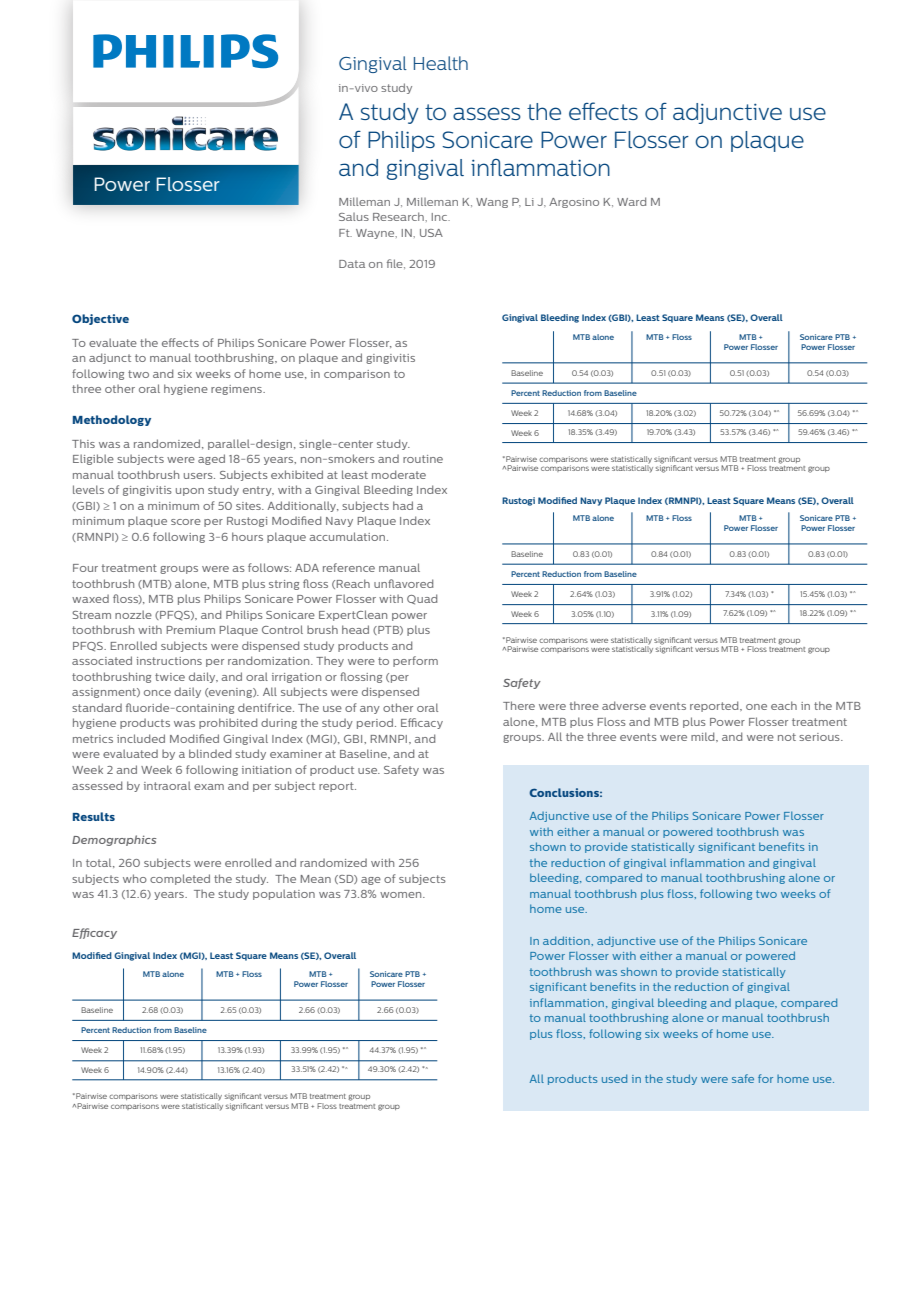  I want to click on moderate, so click(399, 474).
